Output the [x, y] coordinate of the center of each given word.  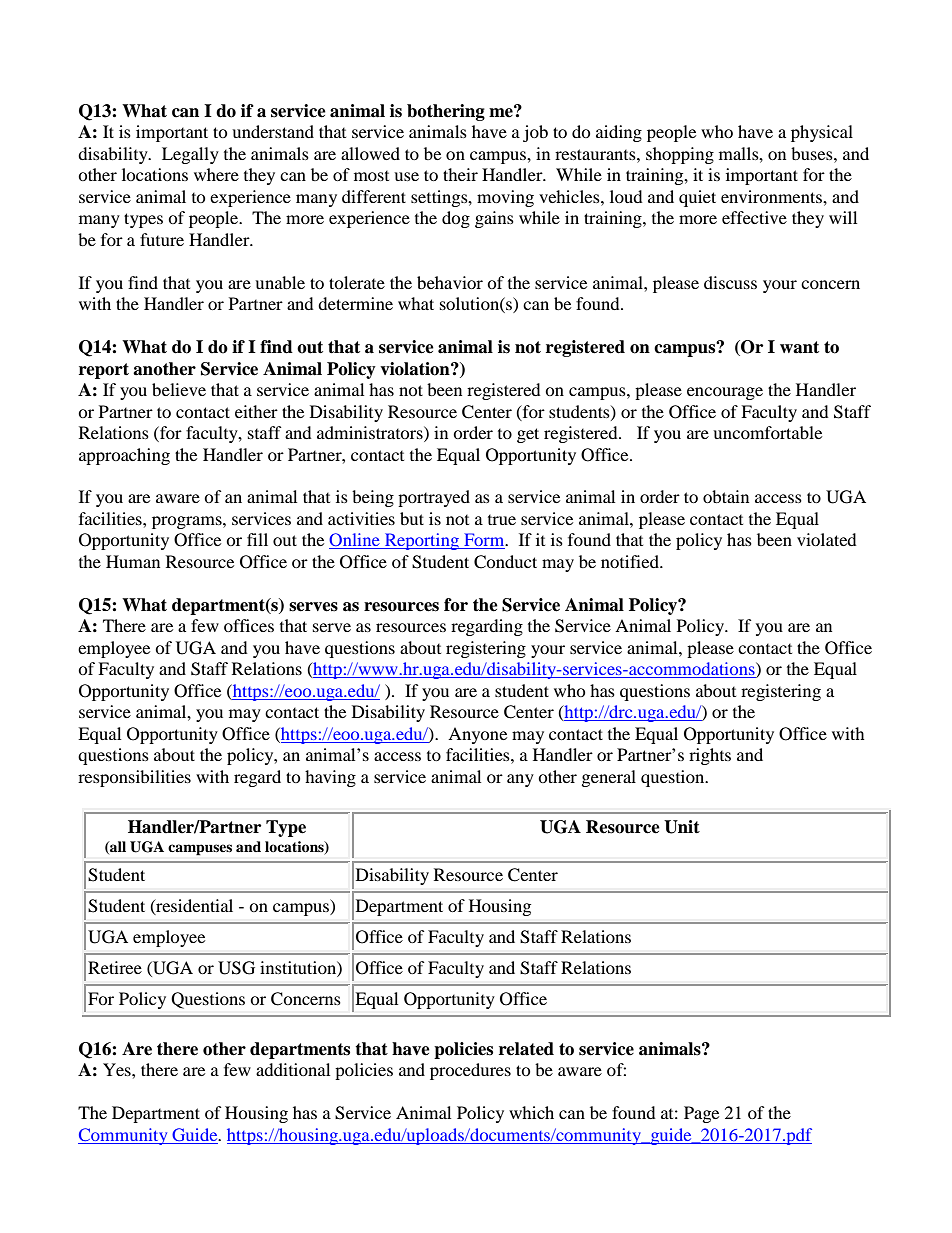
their [460, 174]
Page [701, 1114]
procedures [470, 1071]
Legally [190, 155]
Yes [118, 1069]
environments [772, 196]
